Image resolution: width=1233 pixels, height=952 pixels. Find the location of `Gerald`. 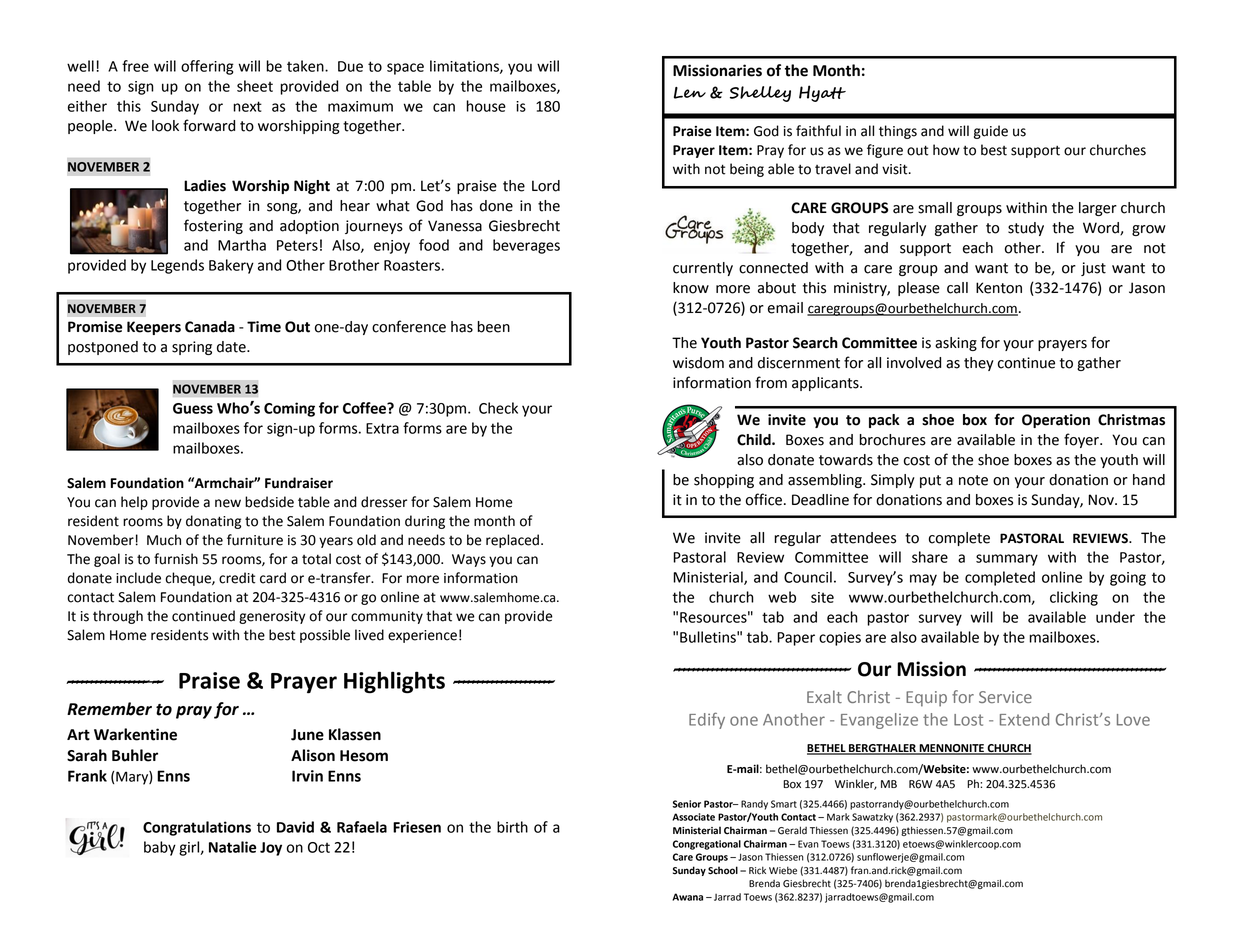

Gerald is located at coordinates (792, 830).
